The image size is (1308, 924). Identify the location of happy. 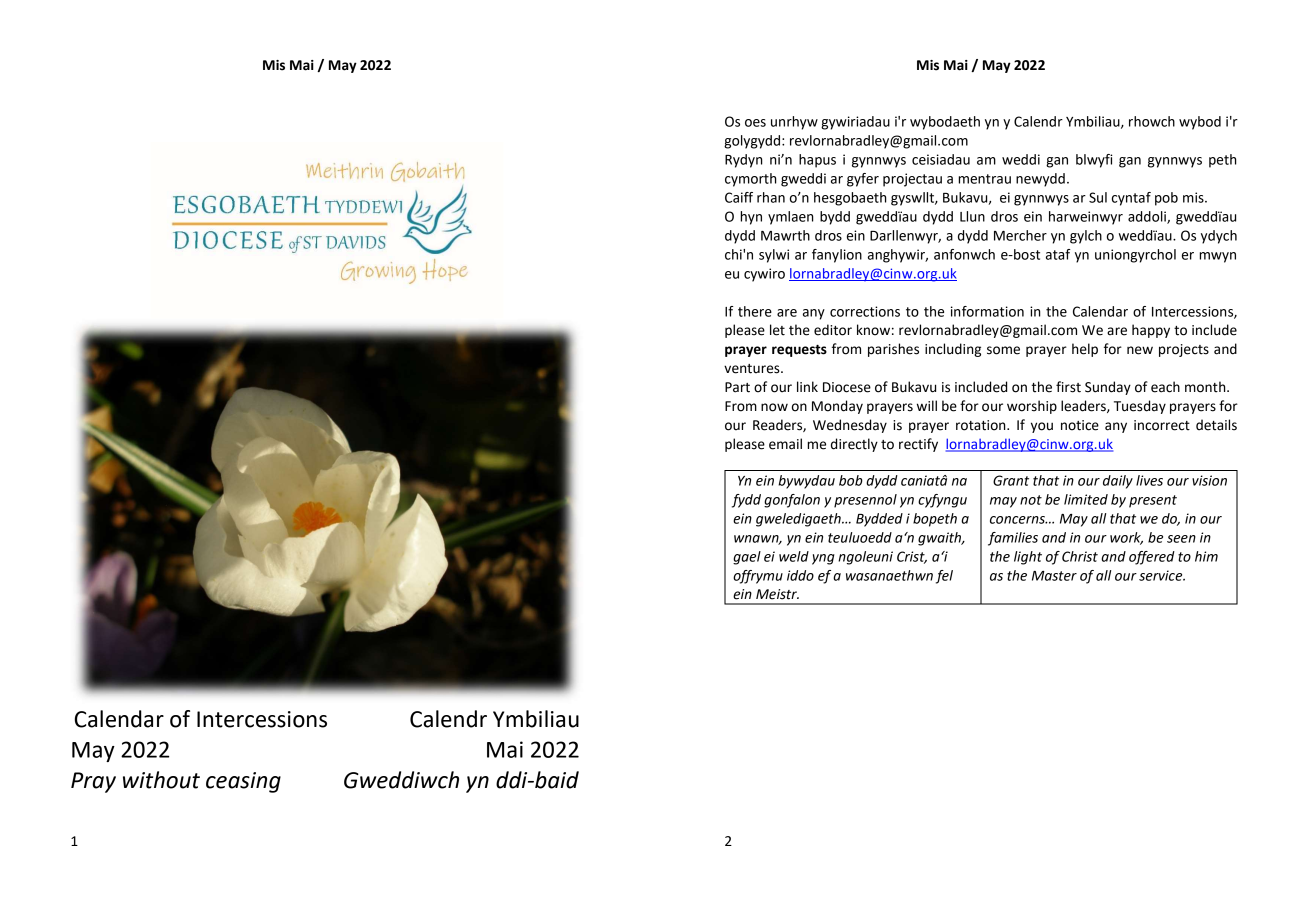
(1151, 331).
